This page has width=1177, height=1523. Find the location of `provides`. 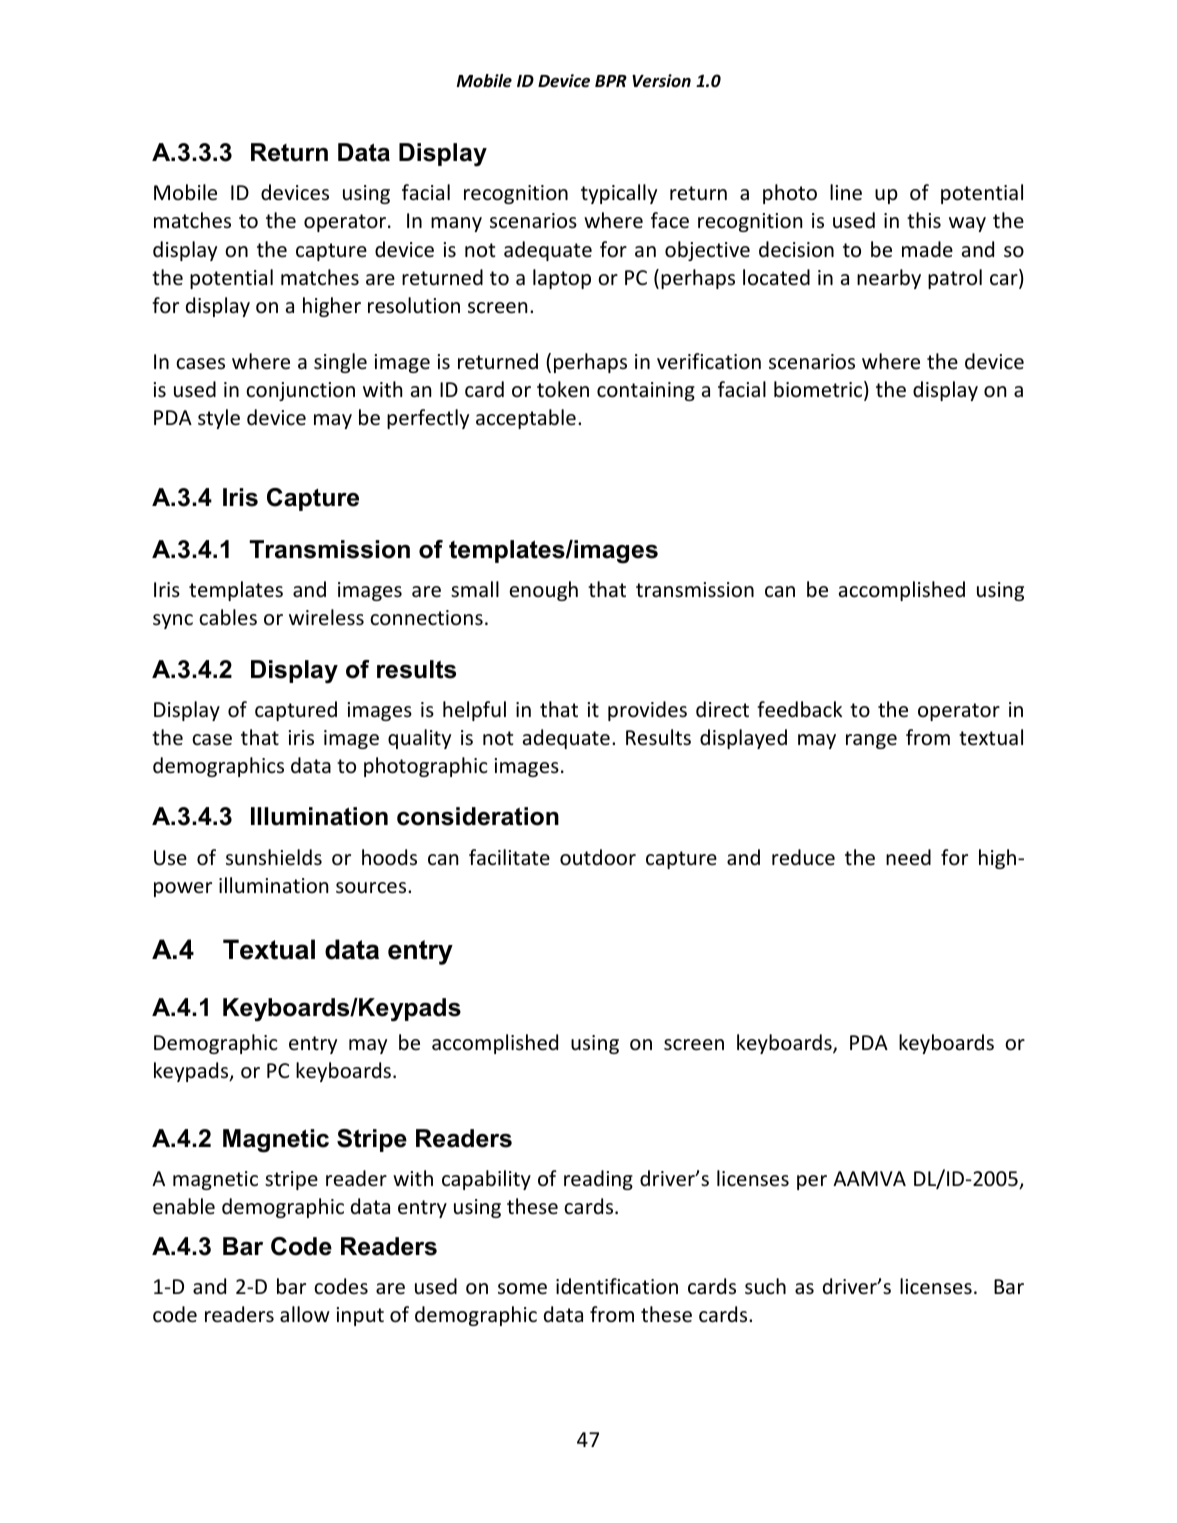

provides is located at coordinates (647, 711).
